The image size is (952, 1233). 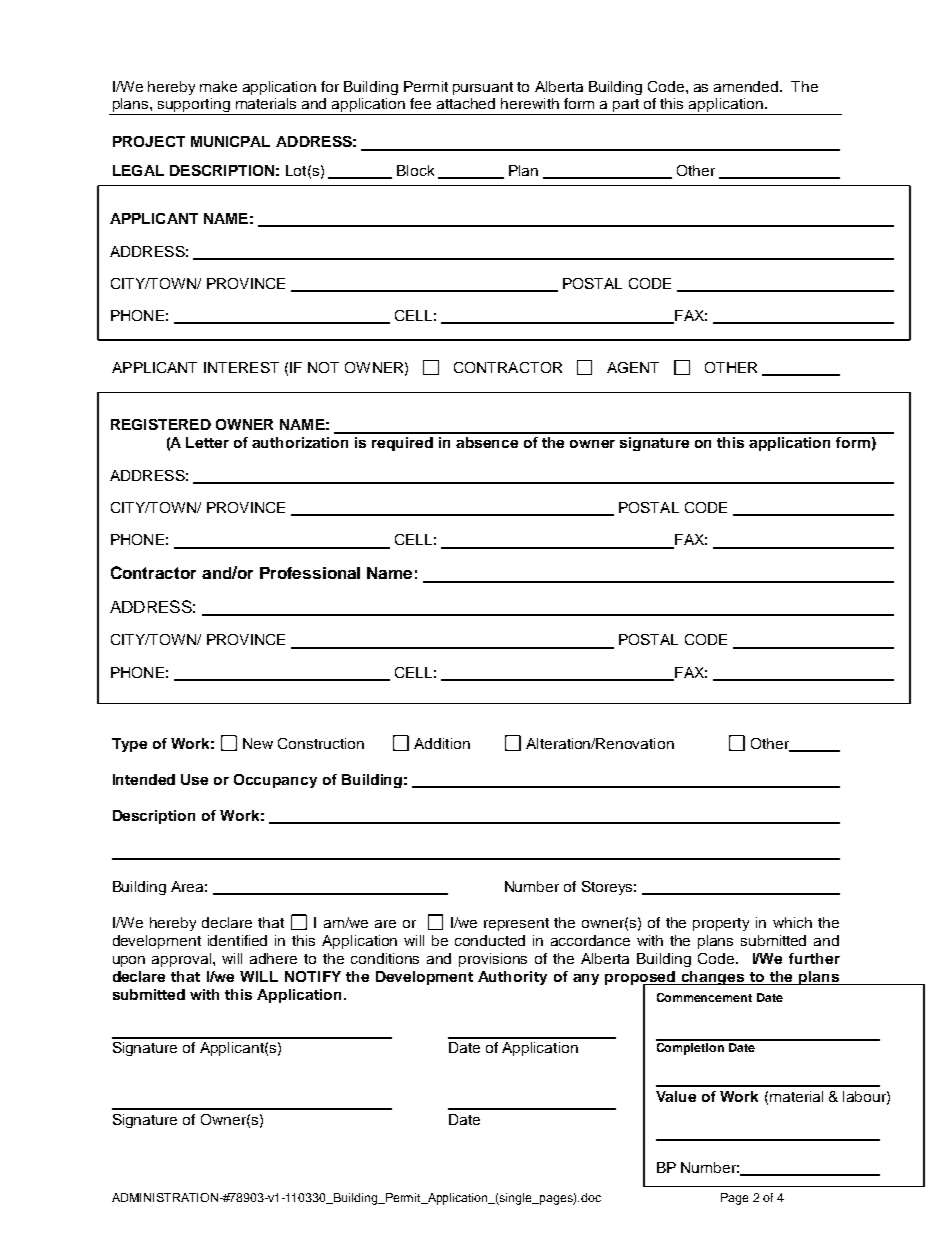 I want to click on AGENT, so click(x=633, y=367).
